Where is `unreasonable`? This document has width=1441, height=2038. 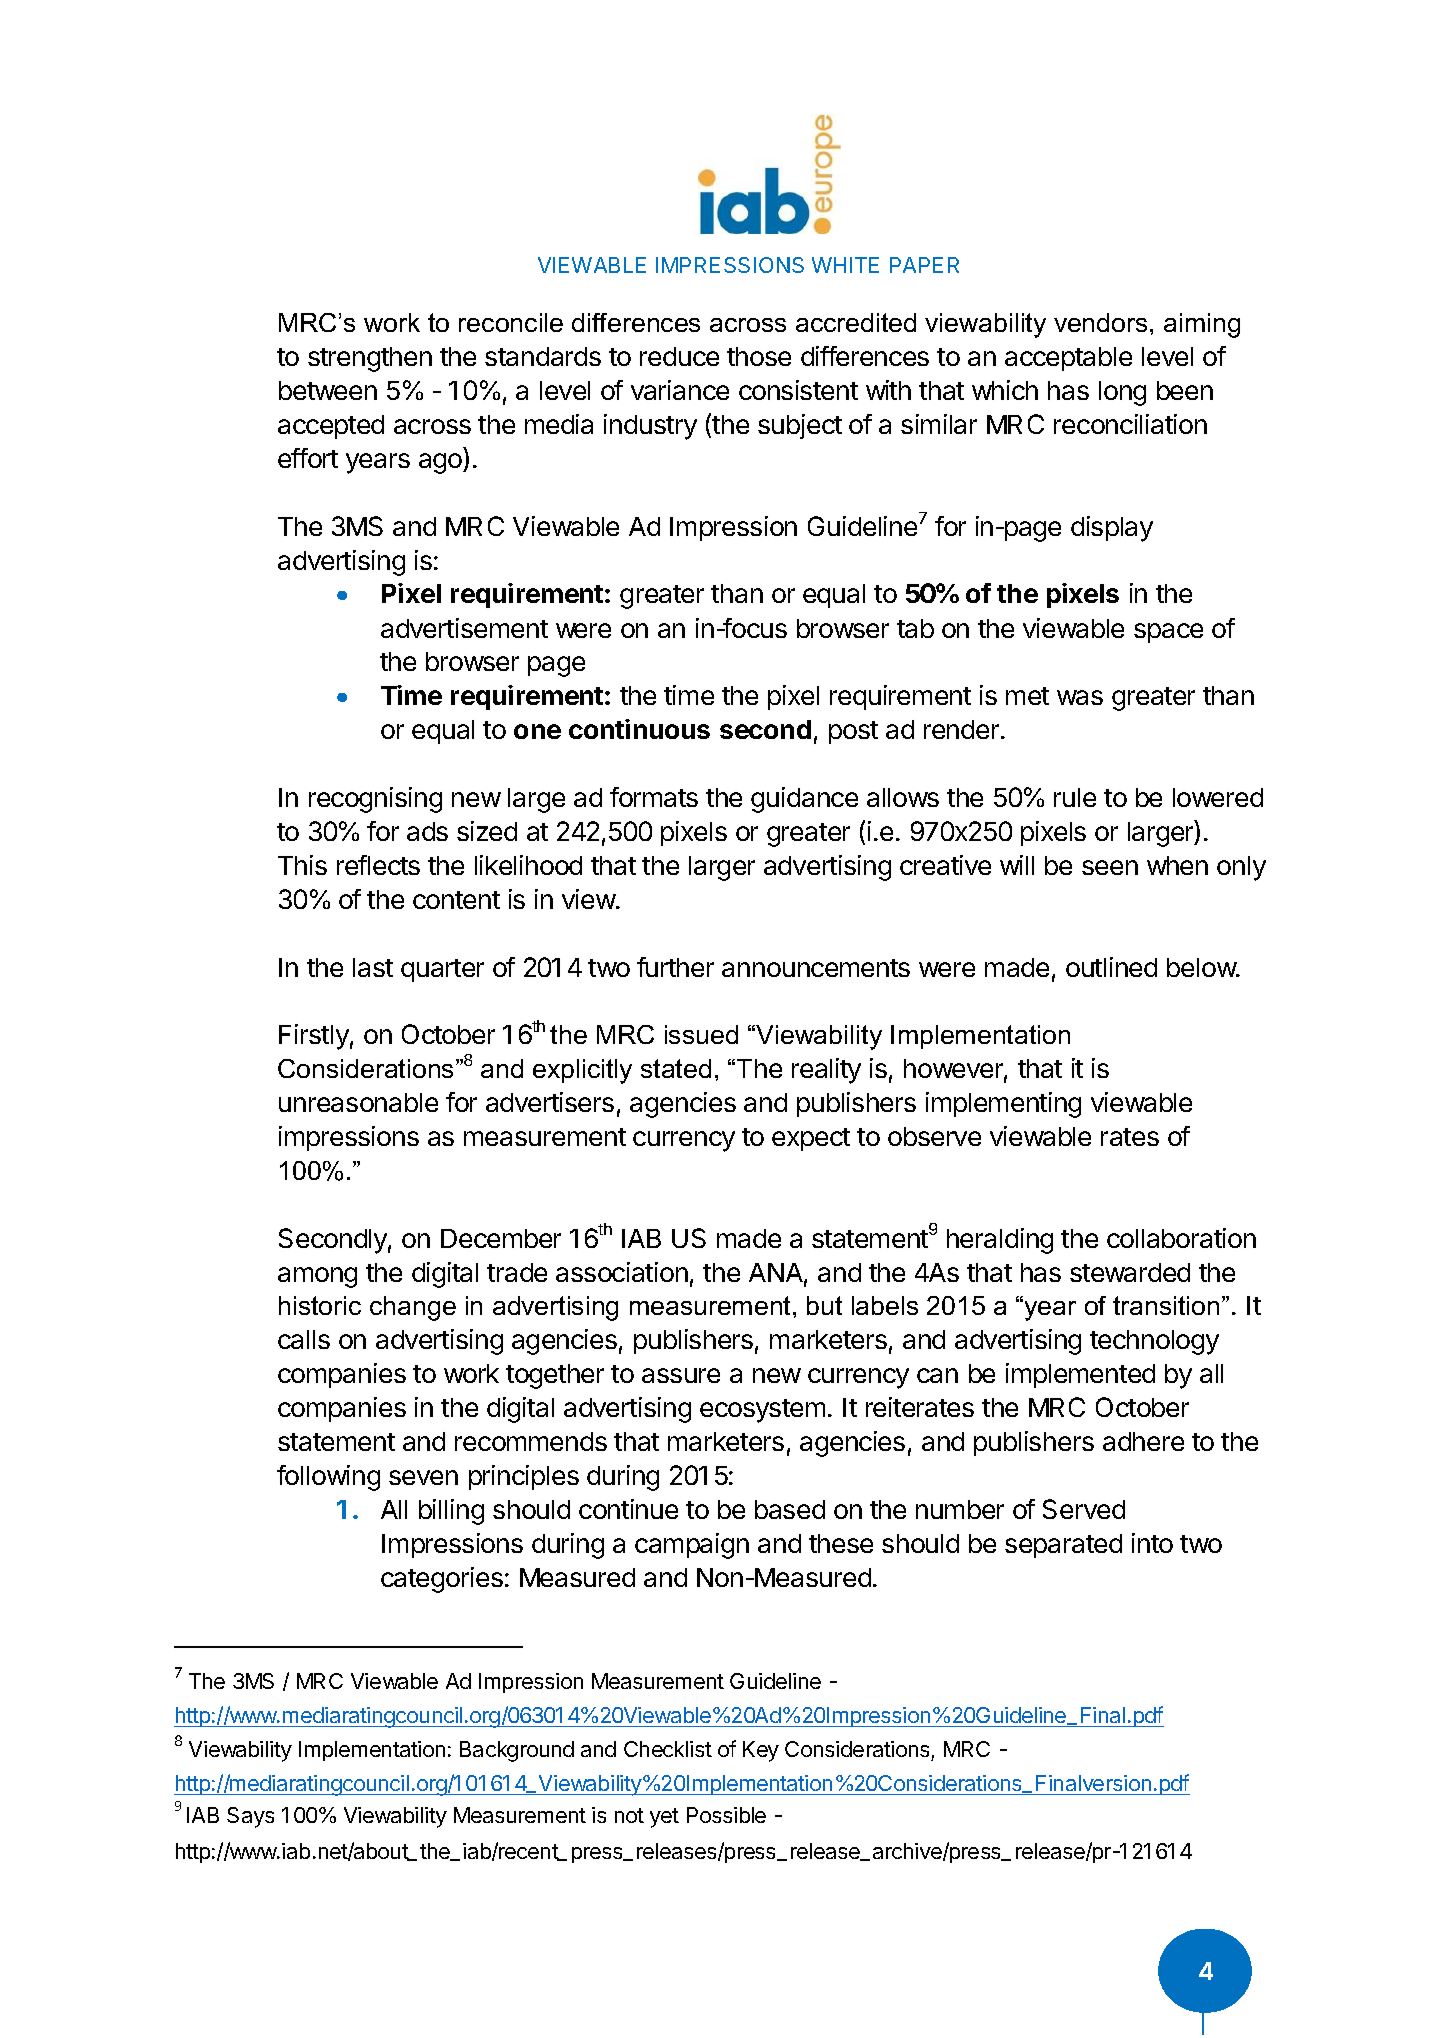 unreasonable is located at coordinates (358, 1102).
